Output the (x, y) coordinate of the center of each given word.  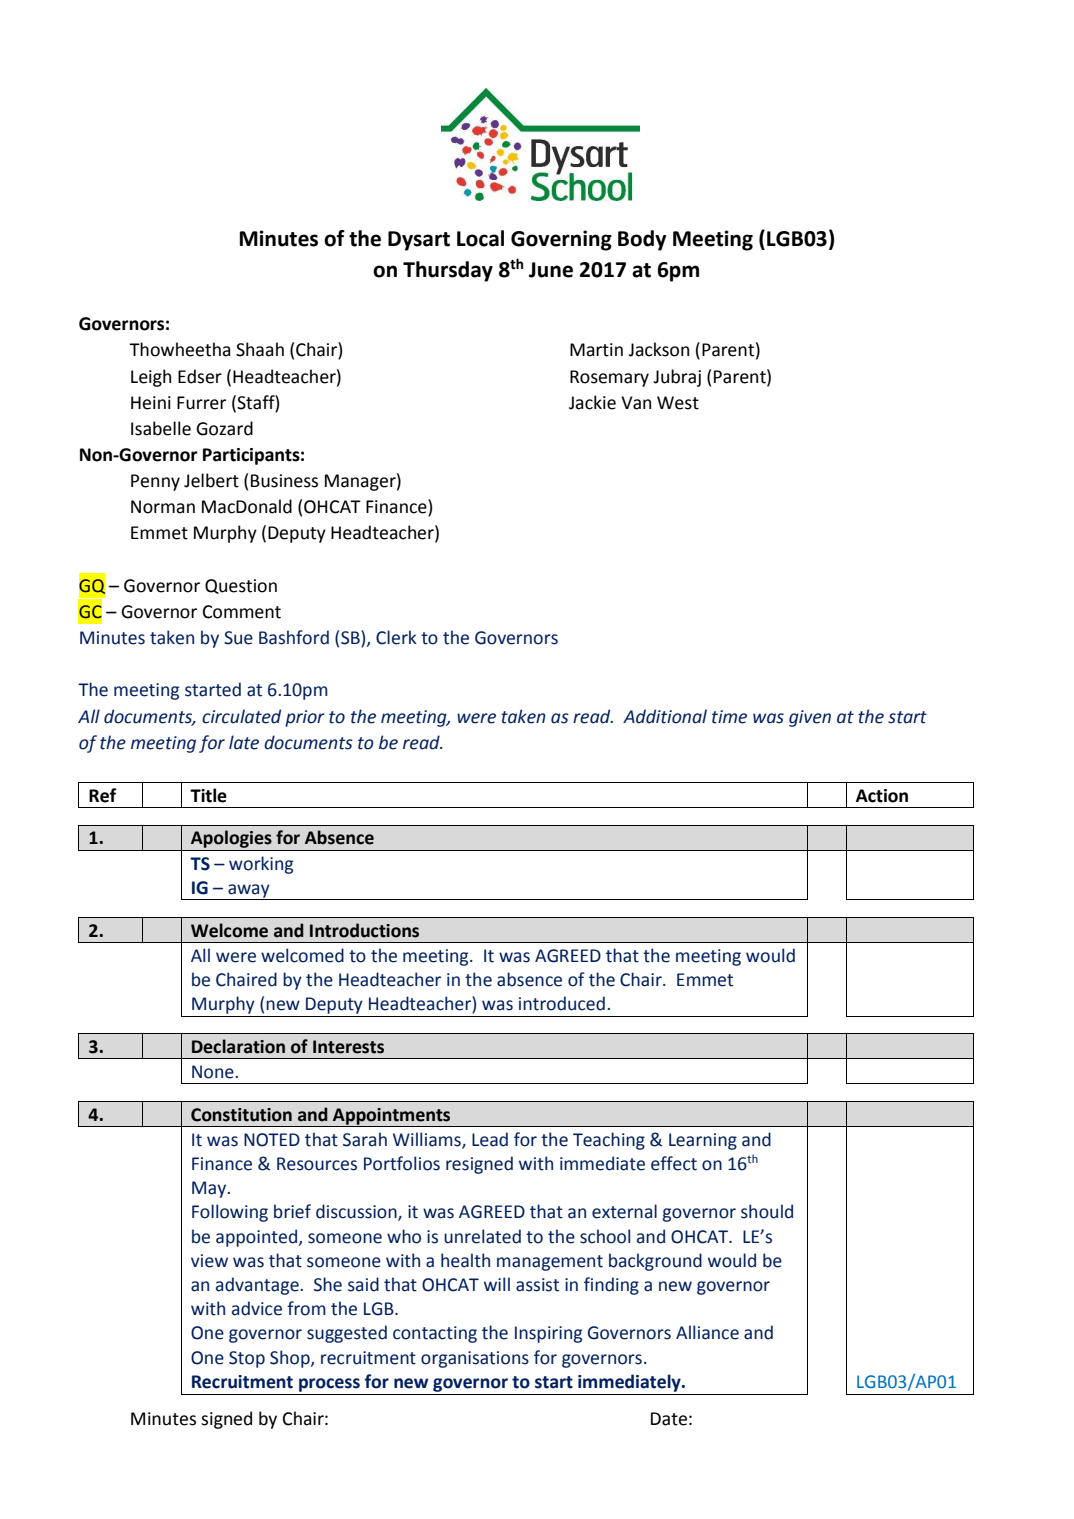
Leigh (151, 378)
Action (882, 796)
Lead (490, 1139)
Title (208, 795)
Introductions (364, 930)
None (214, 1072)
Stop (247, 1359)
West (678, 403)
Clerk (396, 637)
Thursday (448, 271)
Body (642, 240)
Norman (163, 507)
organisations (475, 1359)
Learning (703, 1141)
